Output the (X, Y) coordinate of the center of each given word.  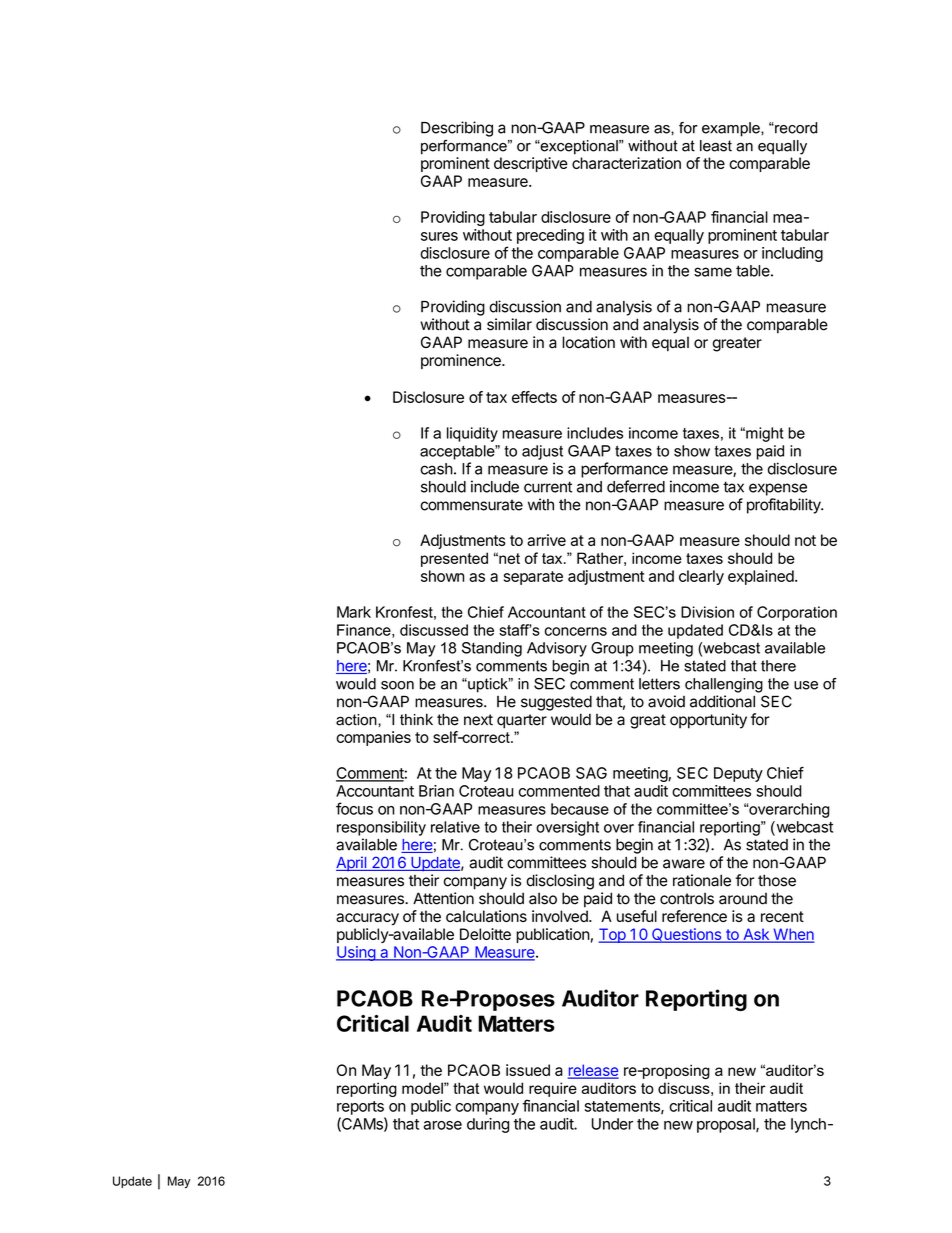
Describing (457, 129)
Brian (436, 791)
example (732, 129)
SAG (591, 773)
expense (778, 489)
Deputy (738, 774)
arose (443, 1125)
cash (436, 469)
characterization (626, 163)
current (548, 487)
